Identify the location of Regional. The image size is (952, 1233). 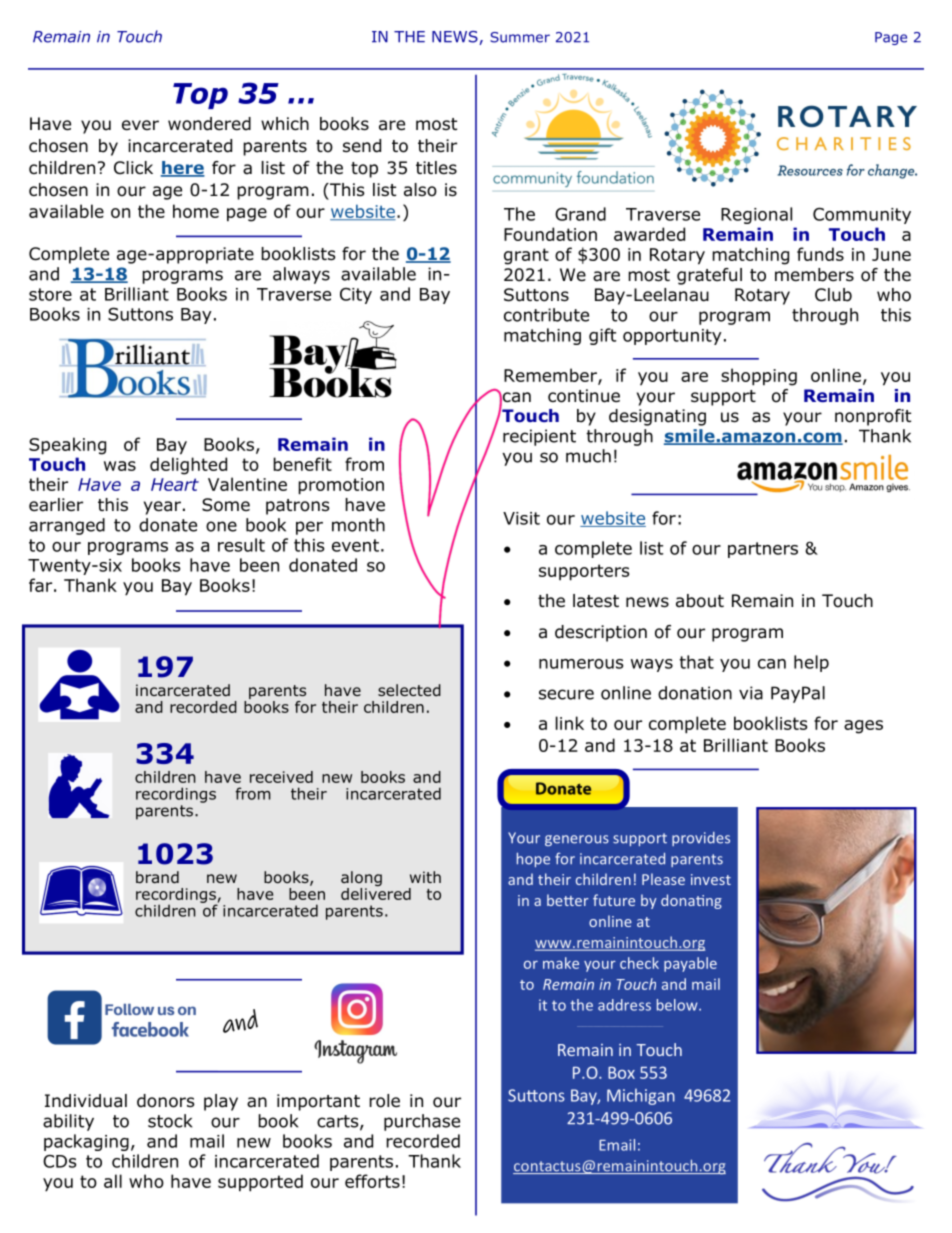
(756, 215).
